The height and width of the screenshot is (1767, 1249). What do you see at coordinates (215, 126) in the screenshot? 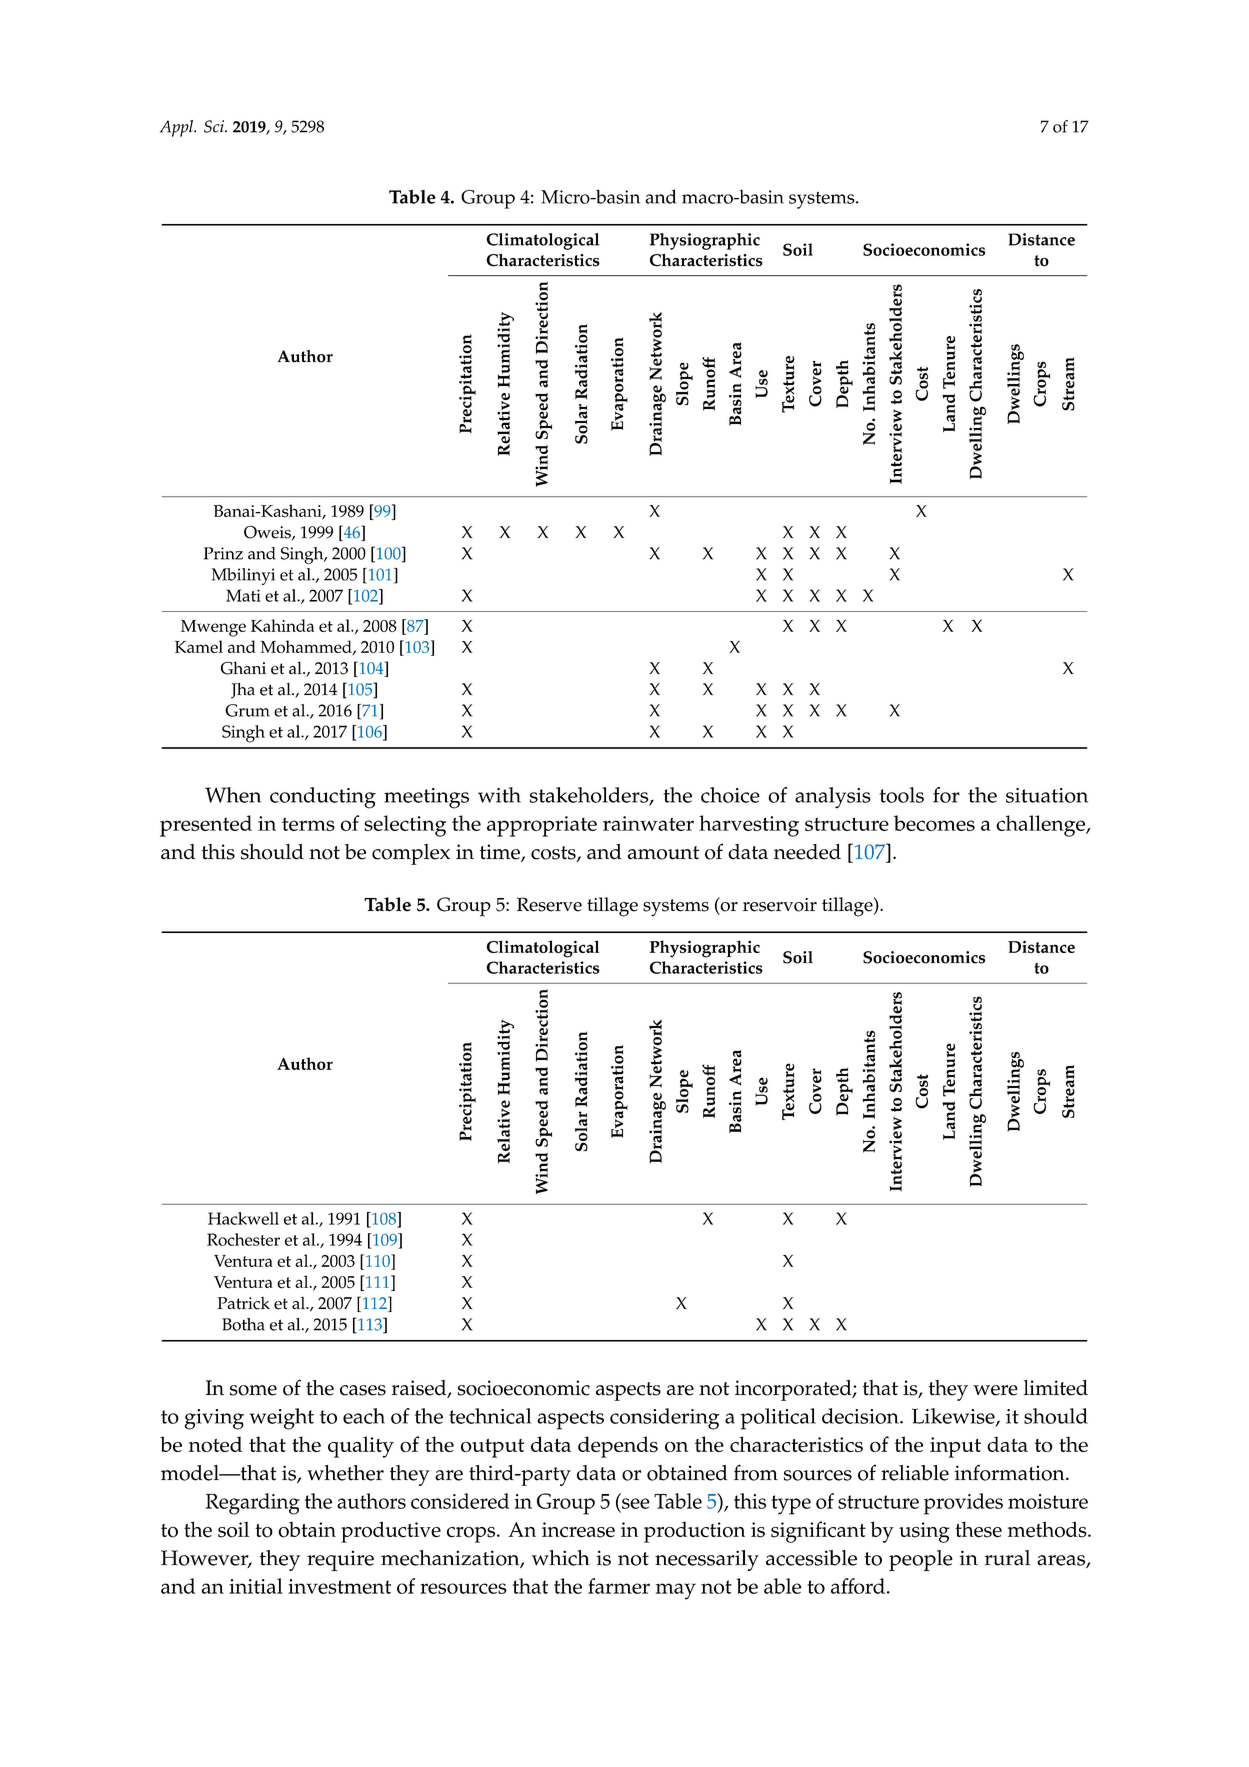
I see `Sci` at bounding box center [215, 126].
